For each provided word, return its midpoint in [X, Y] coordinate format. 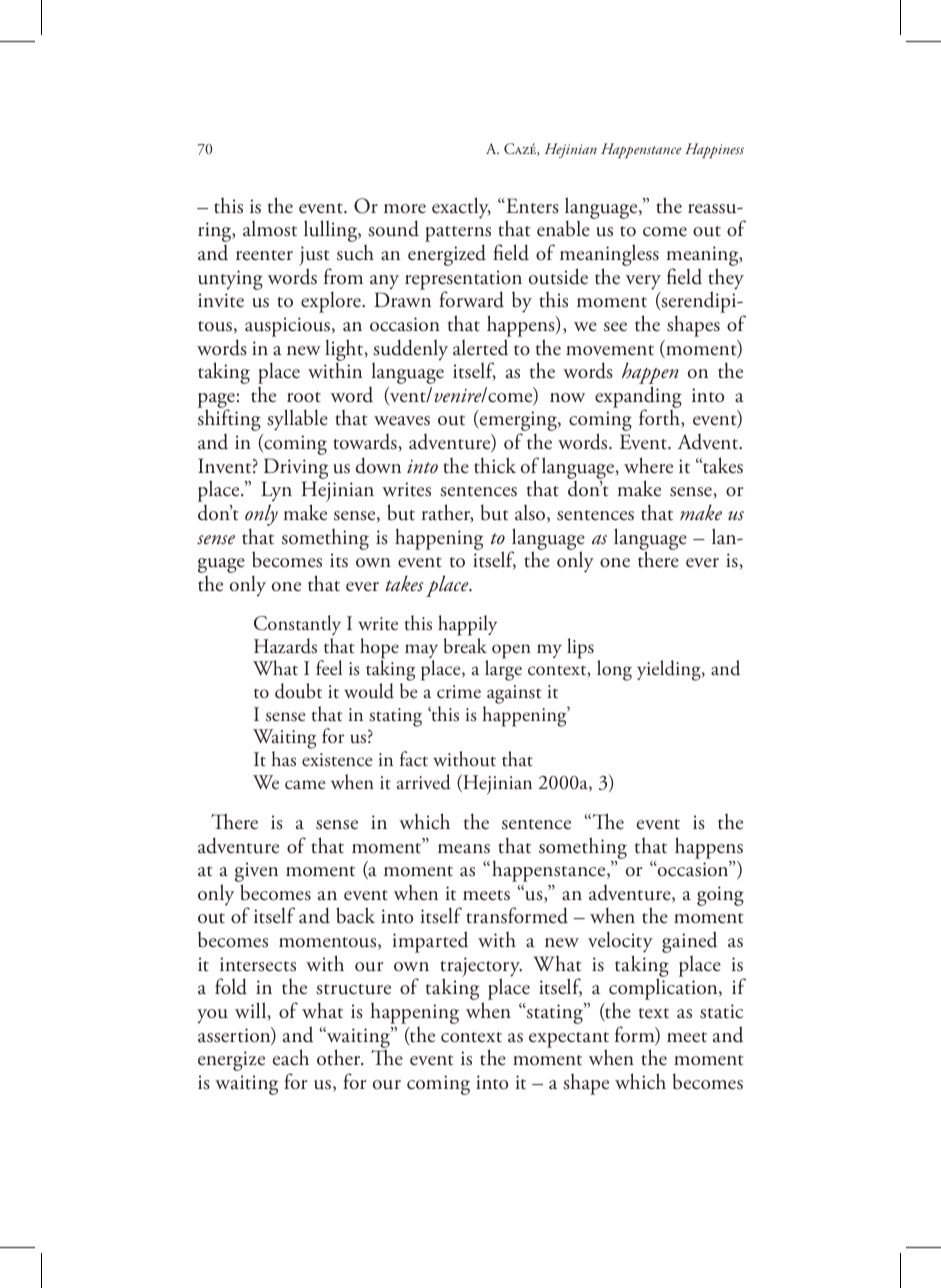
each [291, 1057]
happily [467, 625]
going [720, 896]
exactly [461, 208]
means [464, 849]
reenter [264, 255]
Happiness [714, 151]
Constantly [297, 625]
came [305, 785]
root [304, 397]
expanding [638, 398]
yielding [670, 670]
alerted [480, 347]
